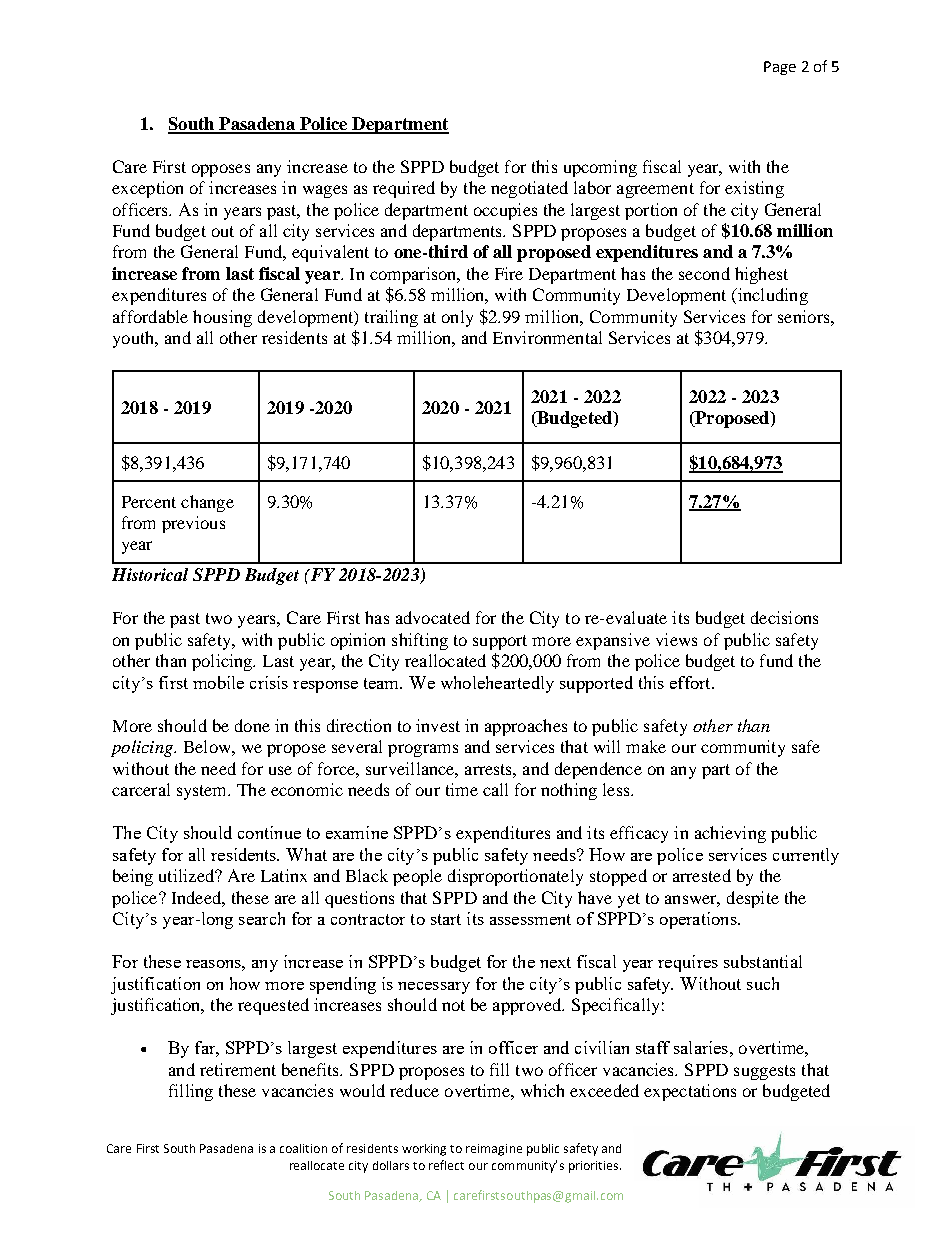  What do you see at coordinates (494, 1150) in the screenshot?
I see `reimagine` at bounding box center [494, 1150].
